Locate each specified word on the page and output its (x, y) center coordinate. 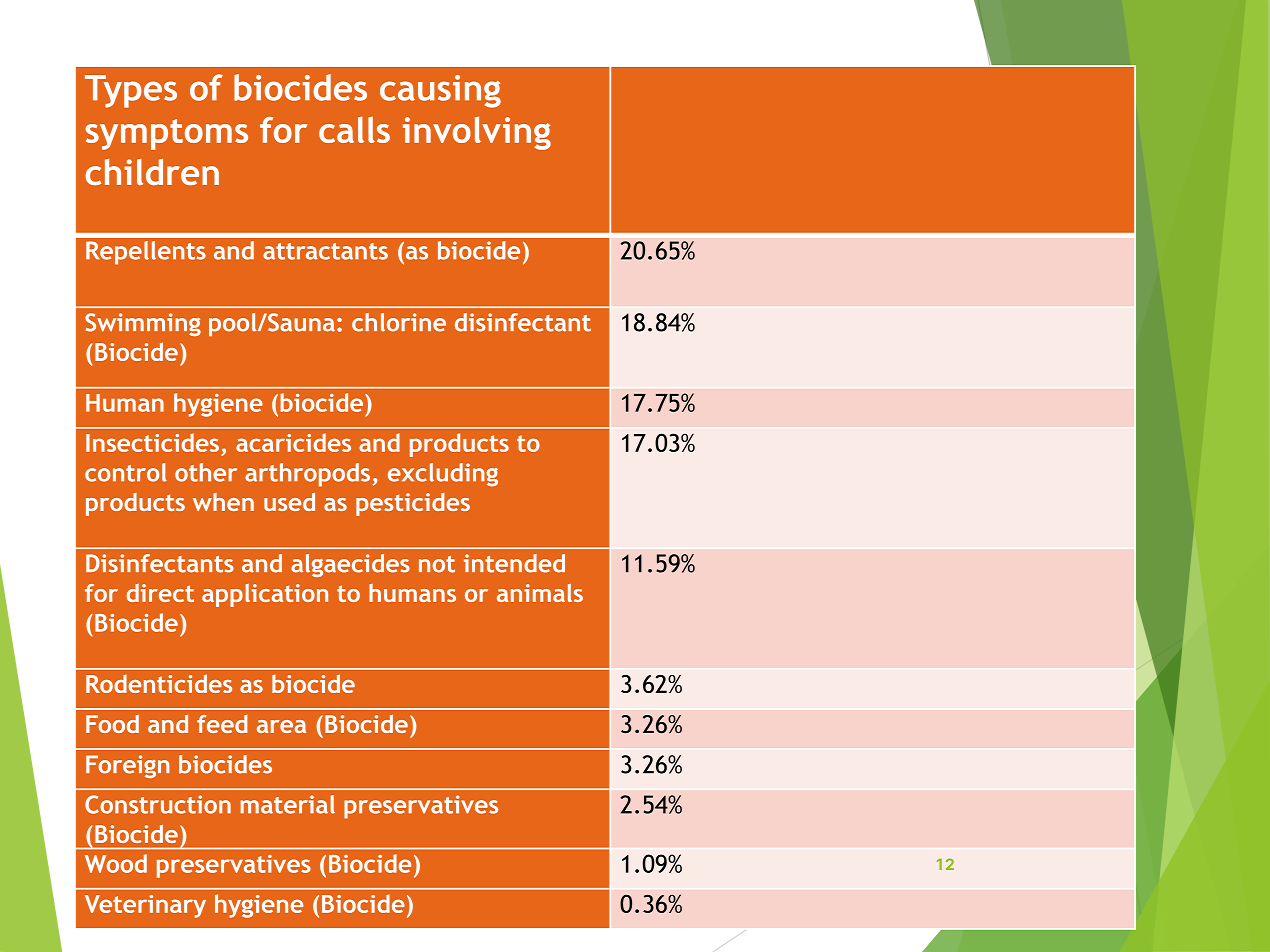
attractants (325, 251)
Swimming (143, 324)
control (126, 472)
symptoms (167, 134)
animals (540, 593)
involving (477, 133)
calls (354, 129)
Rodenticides (159, 683)
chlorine (399, 322)
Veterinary (145, 906)
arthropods (309, 475)
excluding (443, 475)
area (281, 726)
